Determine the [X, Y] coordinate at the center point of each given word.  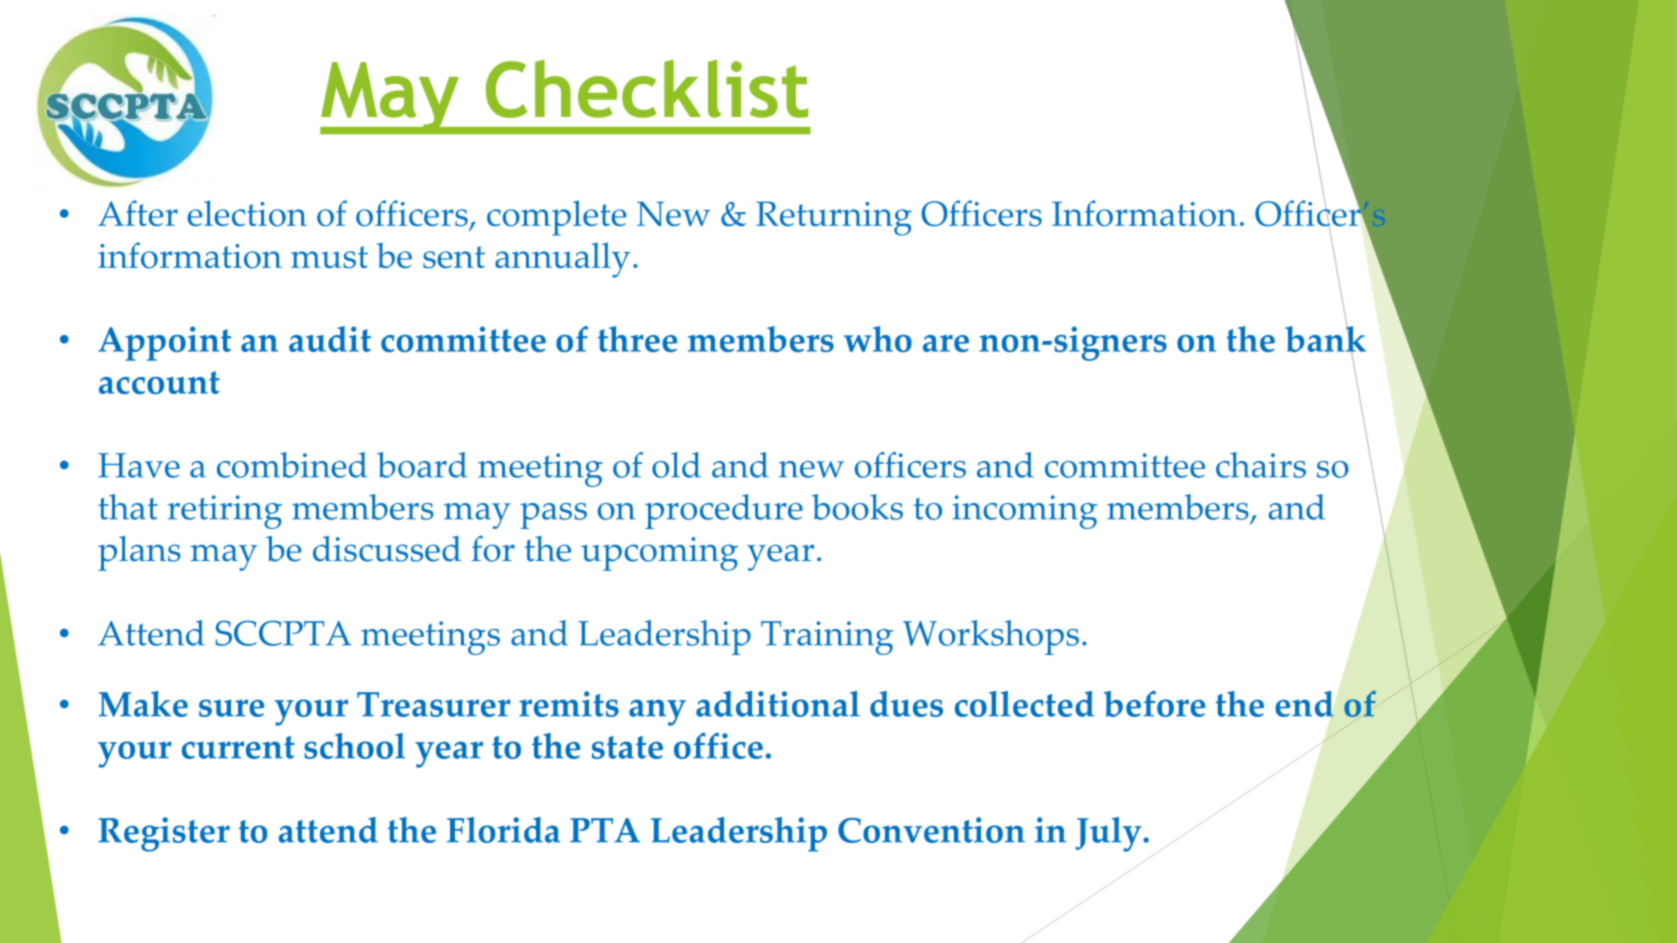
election [247, 213]
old [676, 465]
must [329, 257]
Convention [931, 830]
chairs [1261, 465]
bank [1325, 339]
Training [827, 638]
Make [143, 704]
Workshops [991, 637]
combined [292, 465]
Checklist [647, 89]
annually [562, 260]
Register [164, 834]
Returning [834, 218]
